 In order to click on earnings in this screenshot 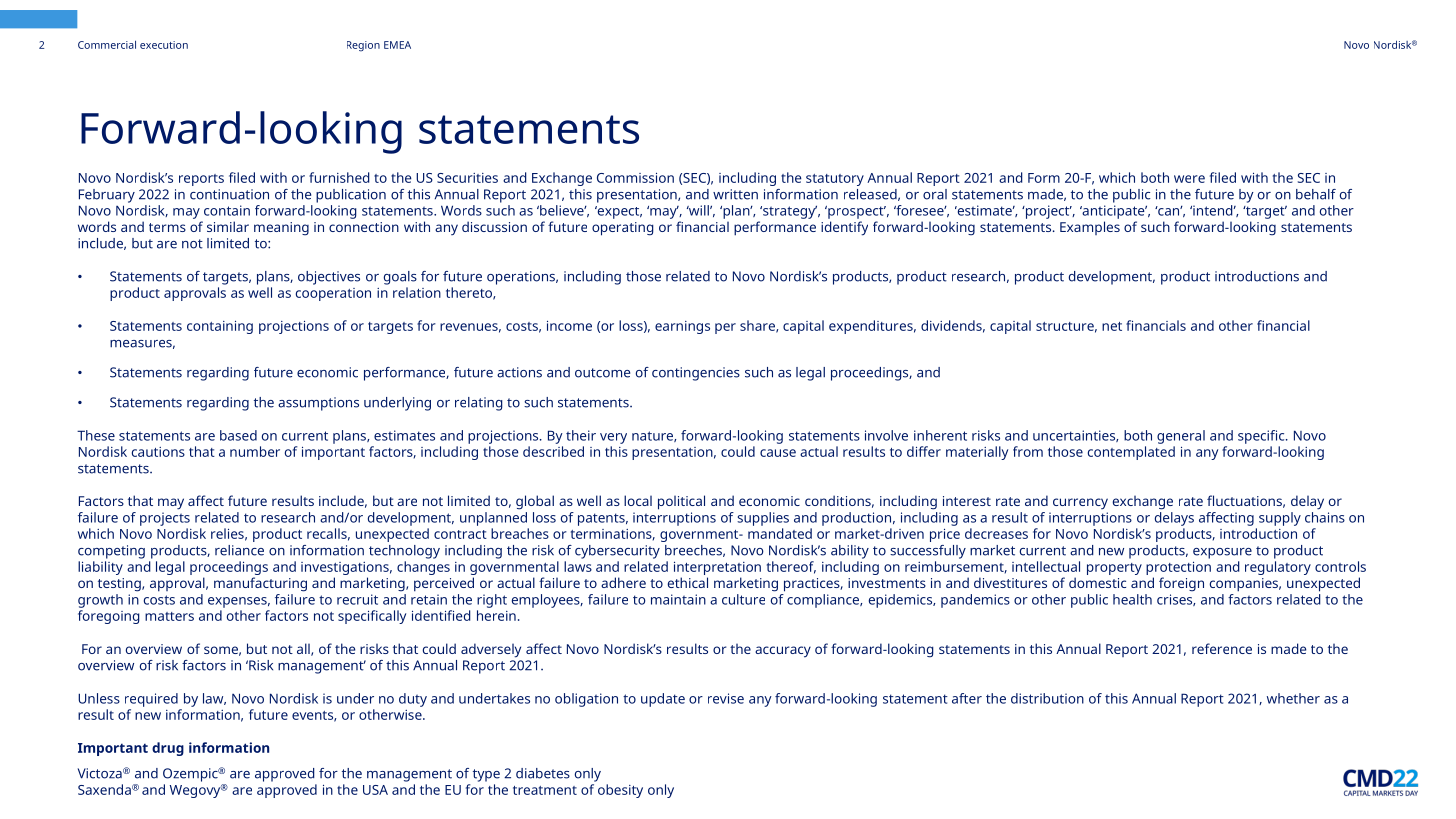, I will do `click(682, 327)`.
